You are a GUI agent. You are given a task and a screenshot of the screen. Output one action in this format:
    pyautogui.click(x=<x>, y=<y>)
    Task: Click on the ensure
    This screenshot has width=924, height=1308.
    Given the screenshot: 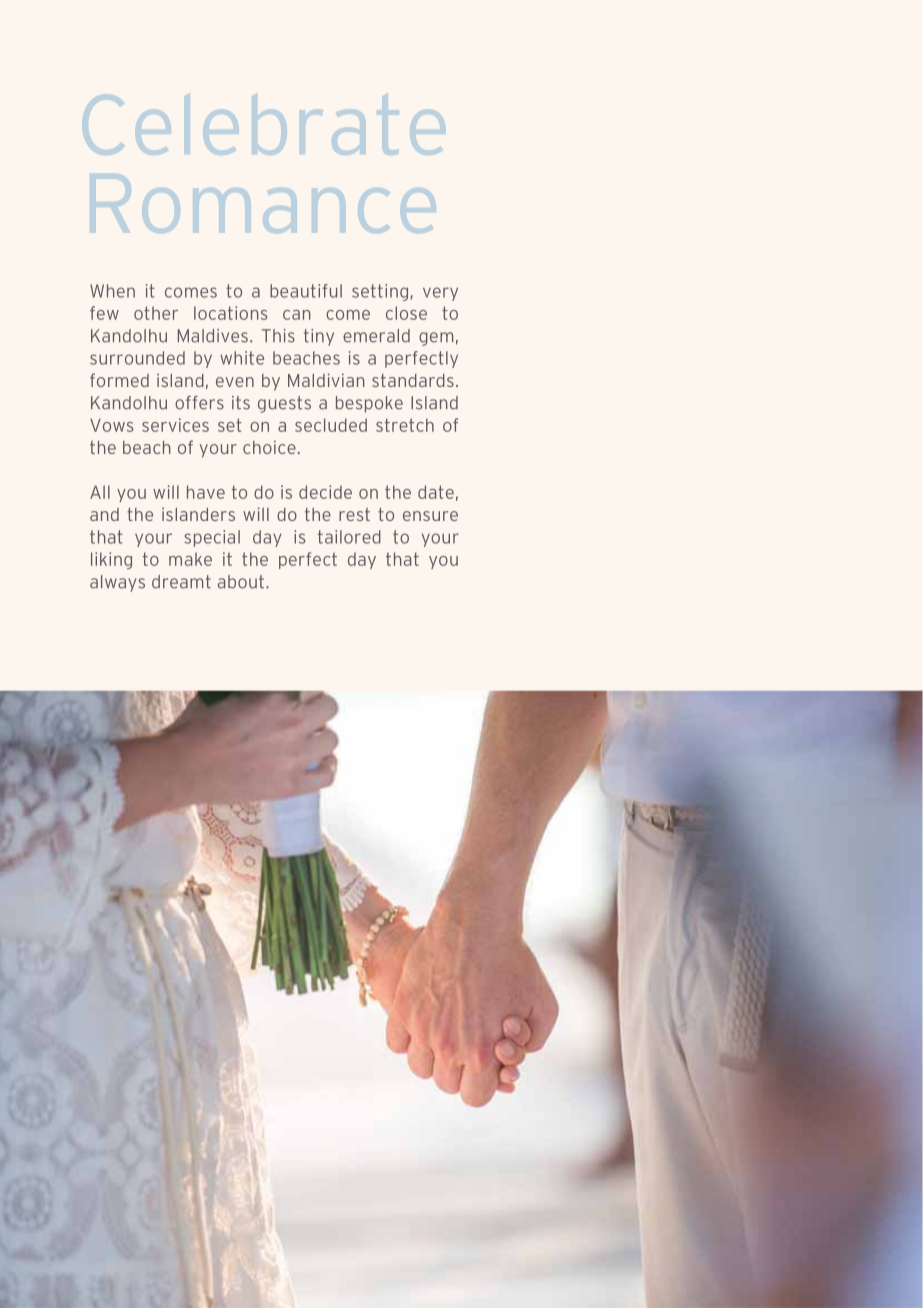 What is the action you would take?
    pyautogui.click(x=430, y=516)
